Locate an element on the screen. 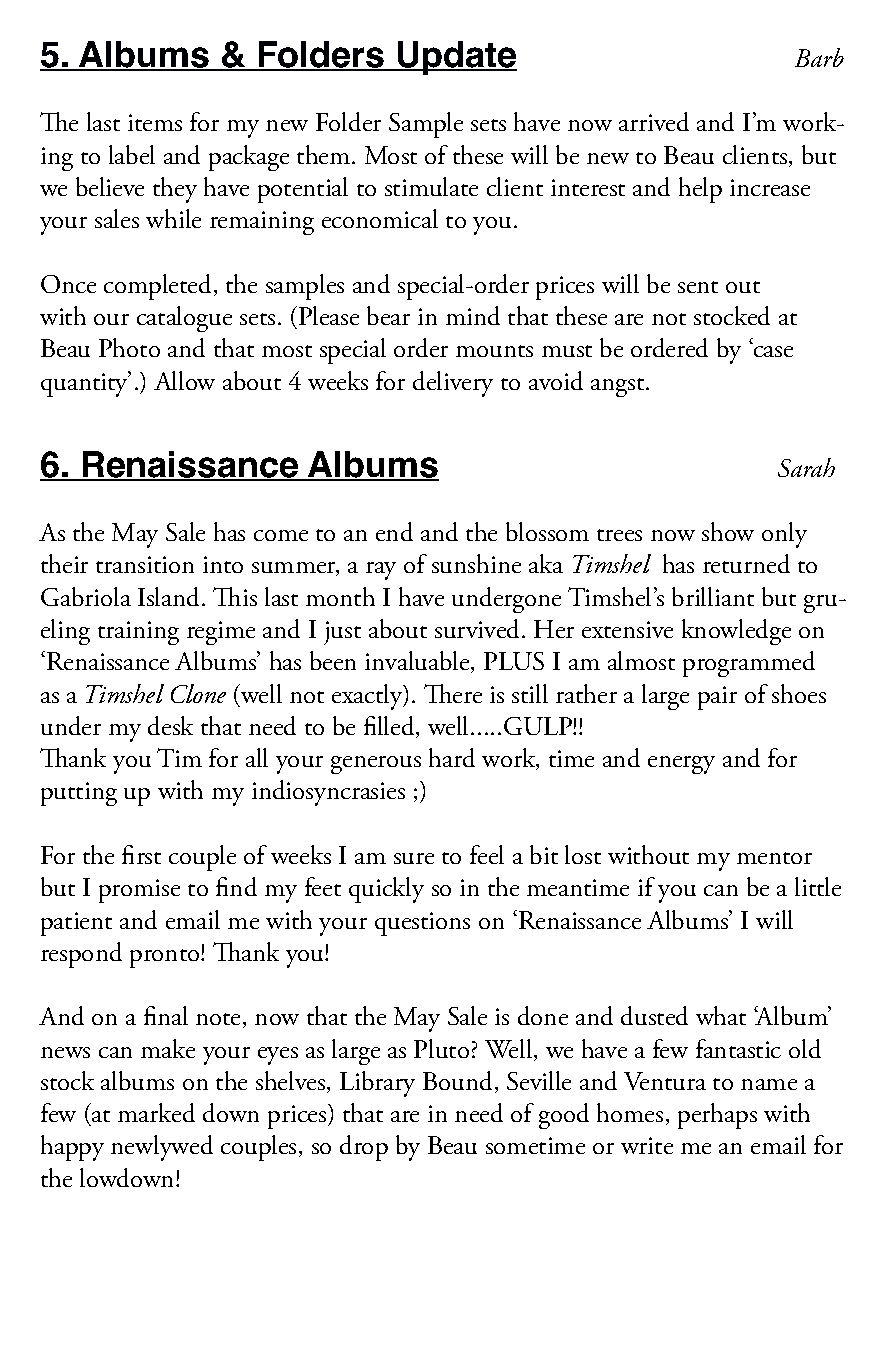 The height and width of the screenshot is (1372, 887). marked is located at coordinates (156, 1112).
